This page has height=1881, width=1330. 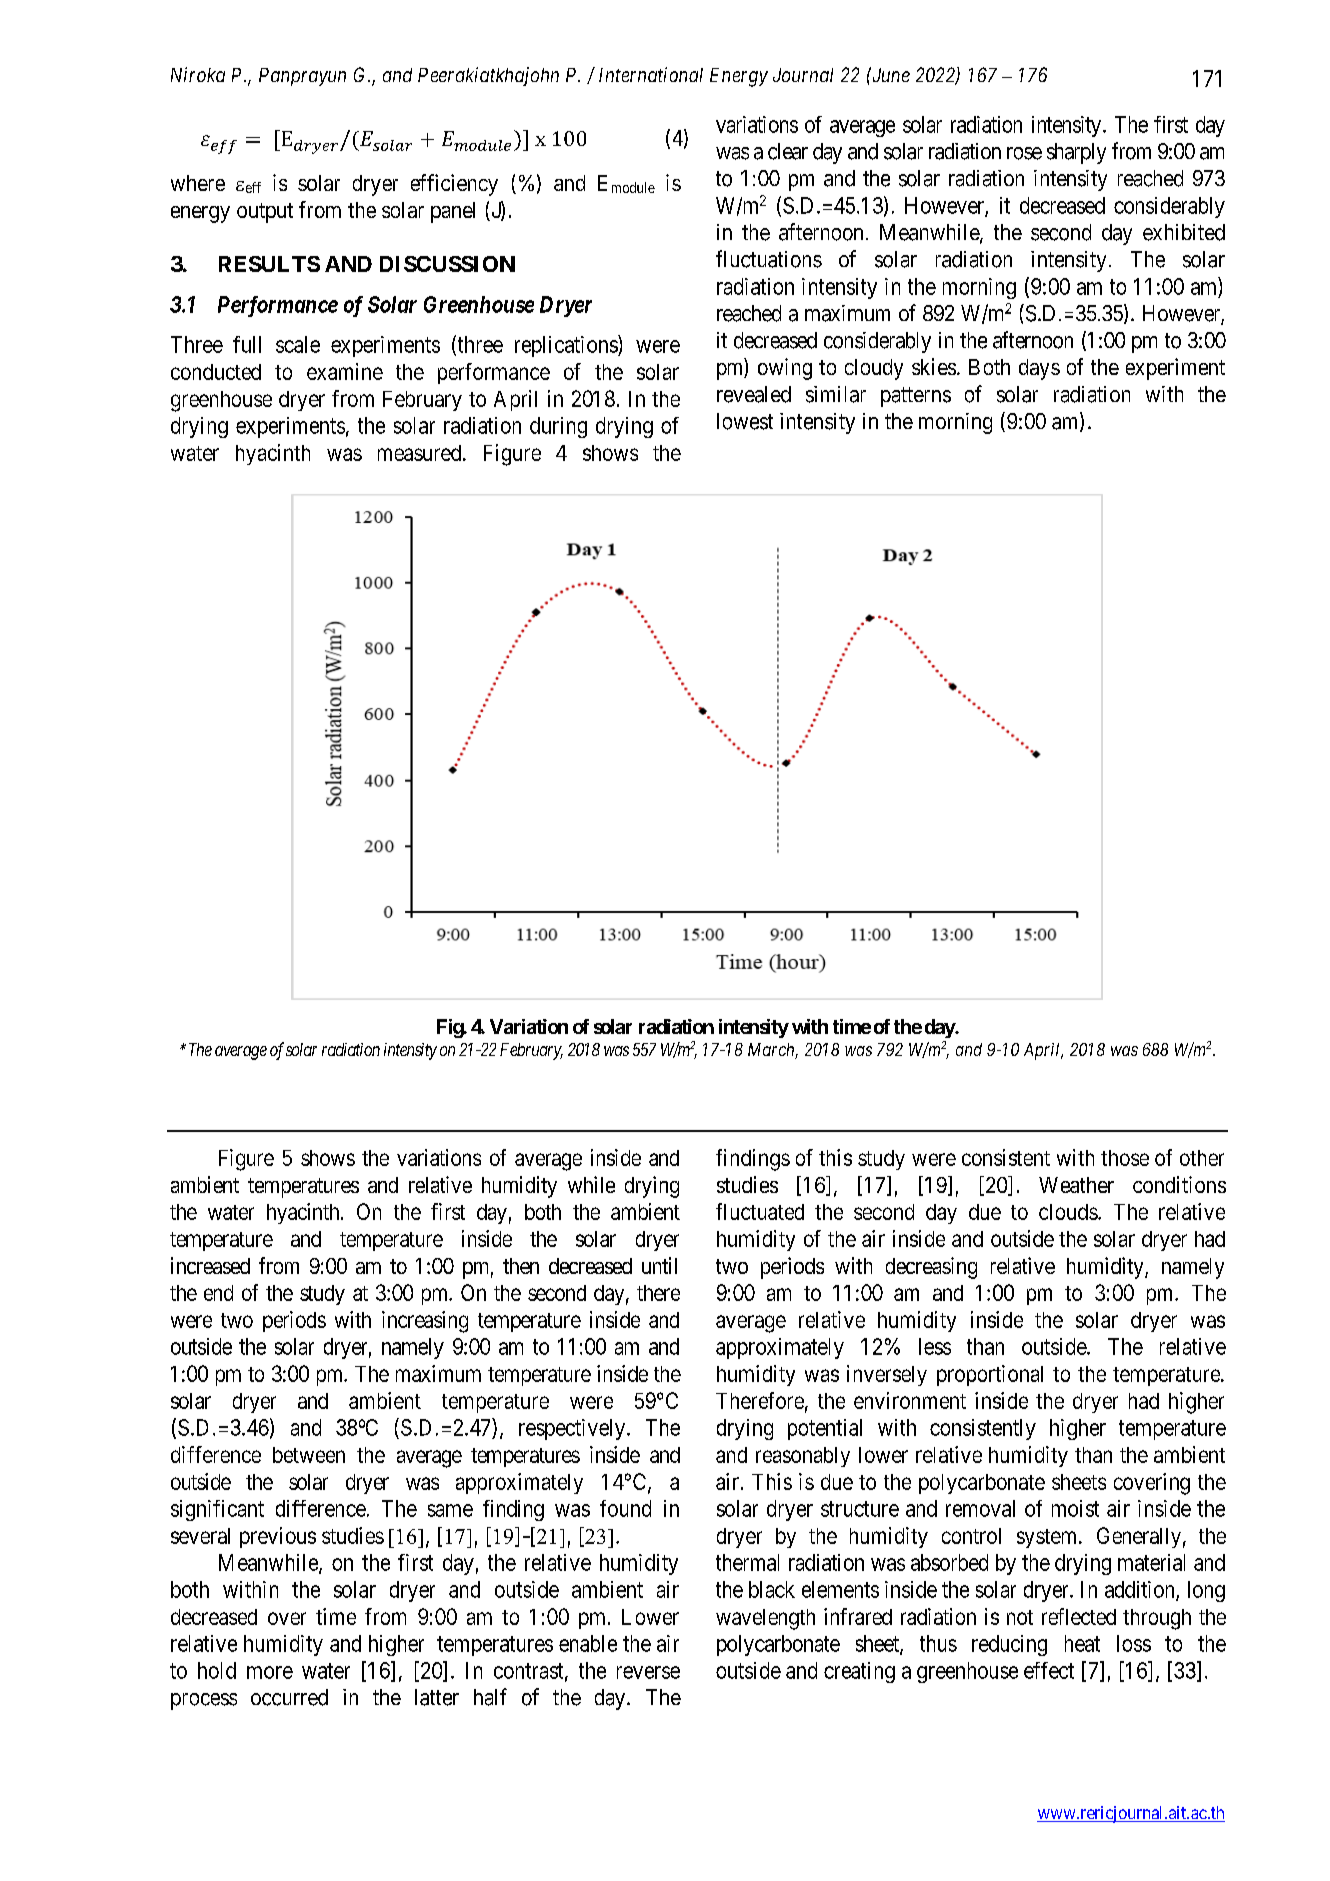 I want to click on International, so click(x=651, y=74).
